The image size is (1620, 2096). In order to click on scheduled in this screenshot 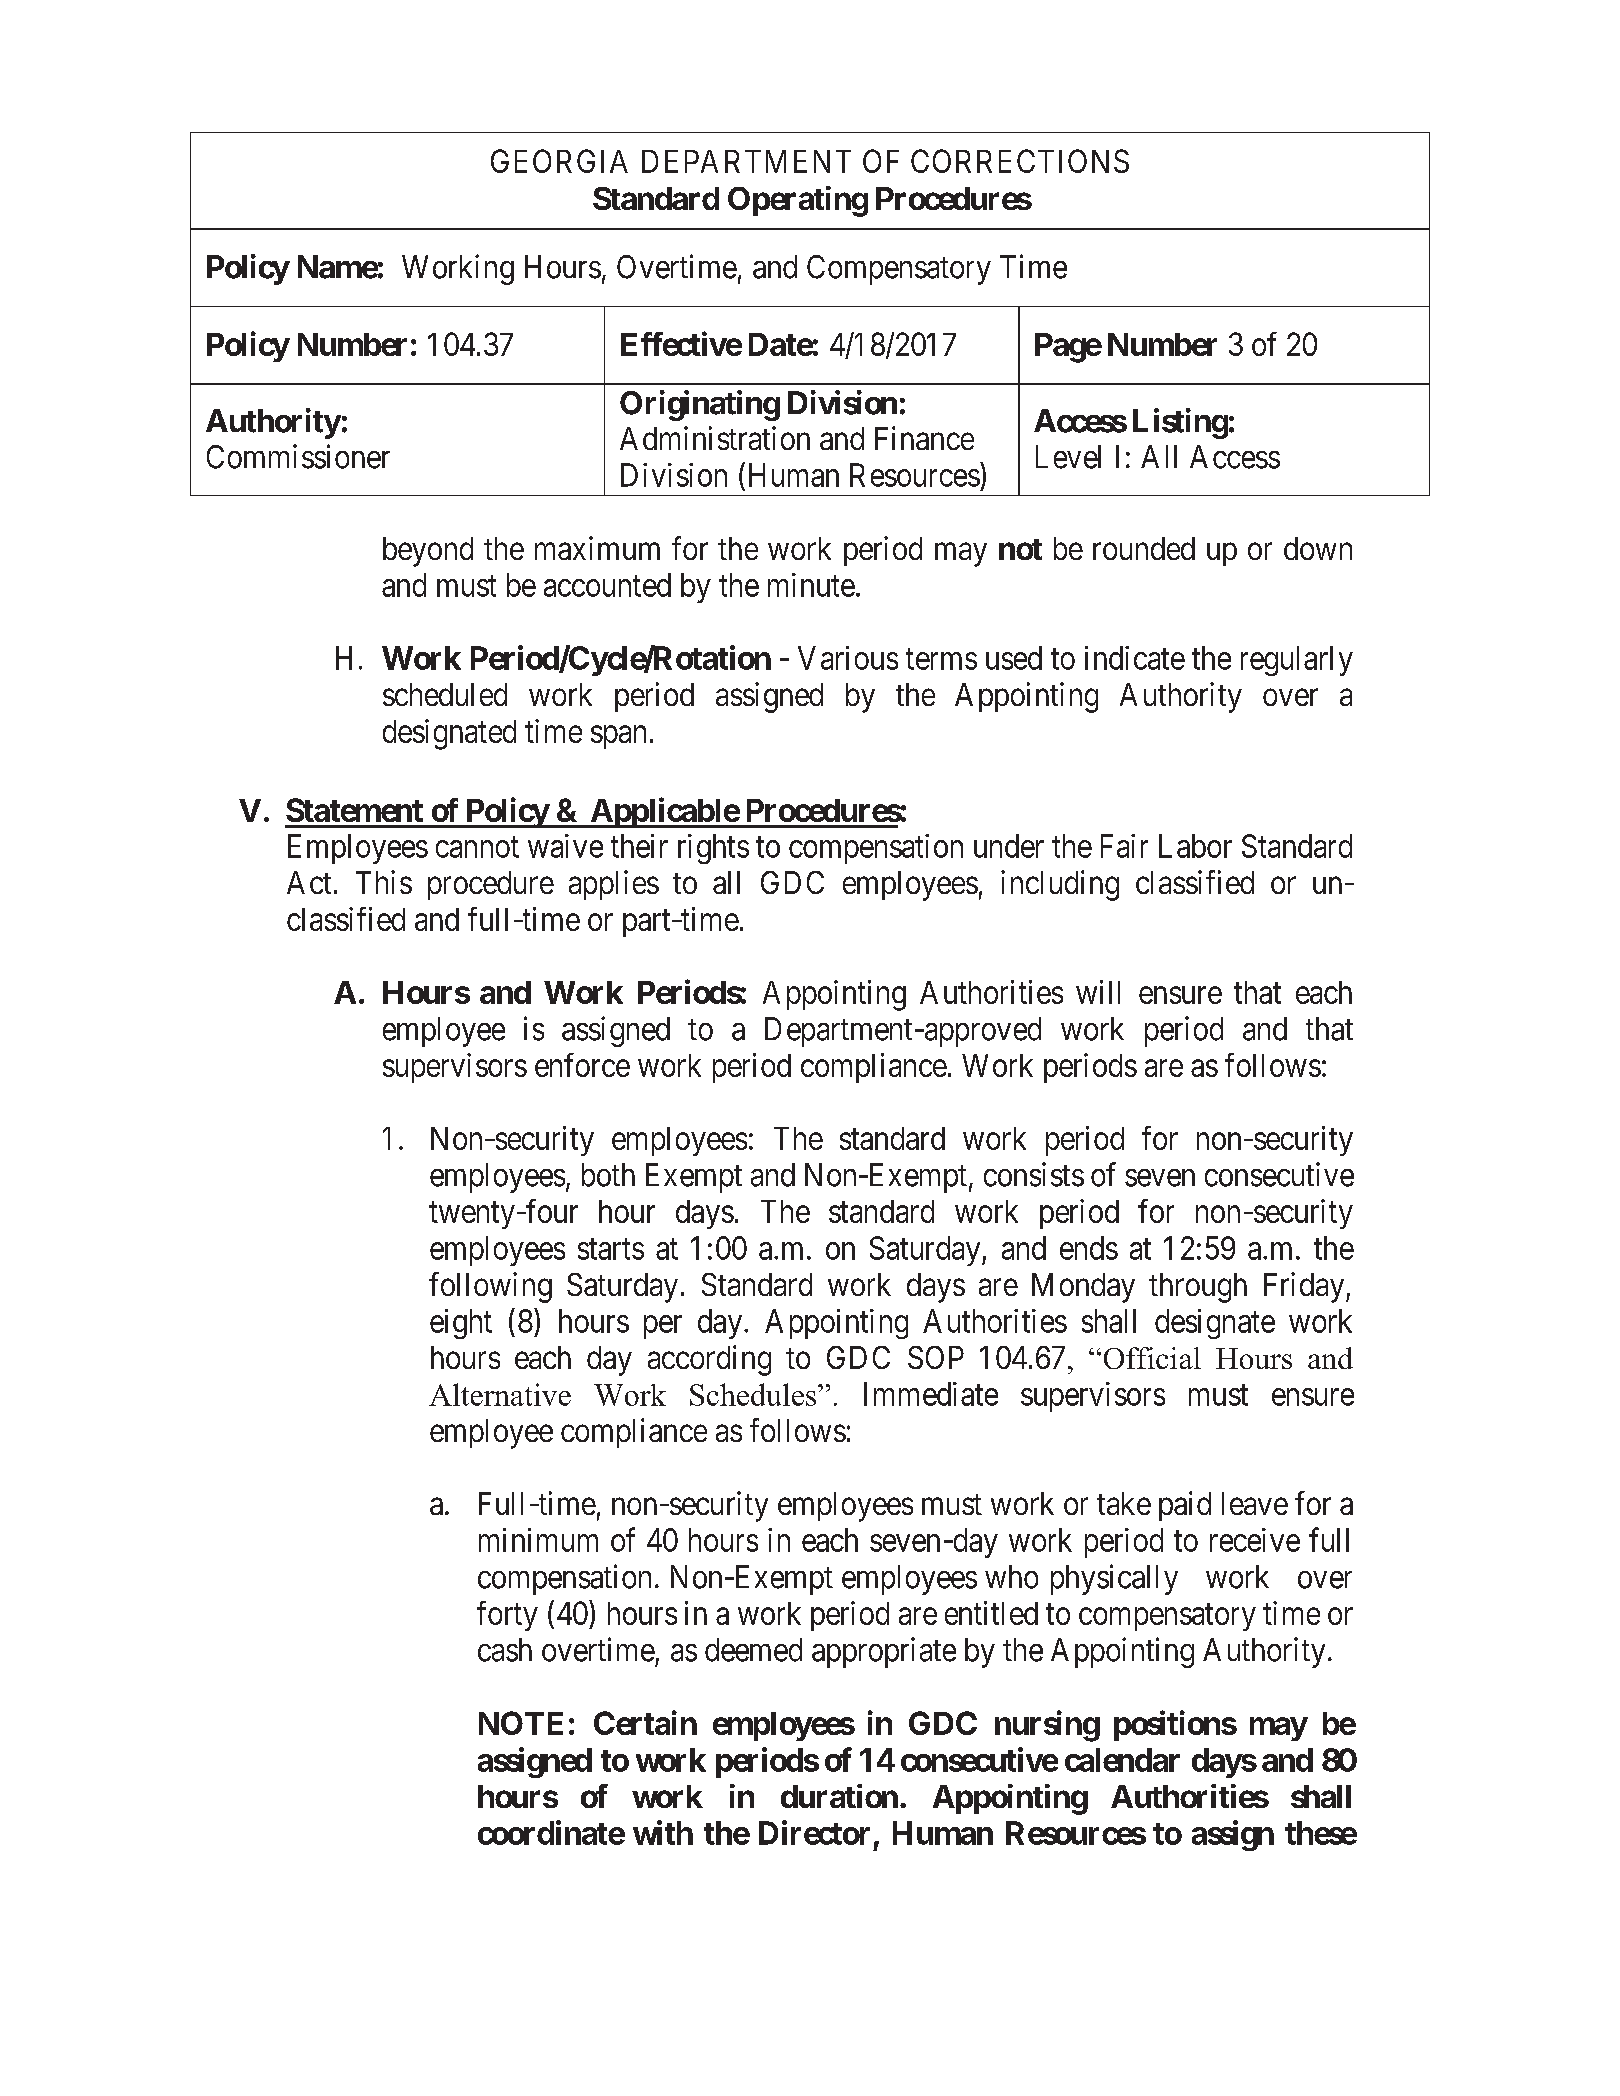, I will do `click(445, 694)`.
